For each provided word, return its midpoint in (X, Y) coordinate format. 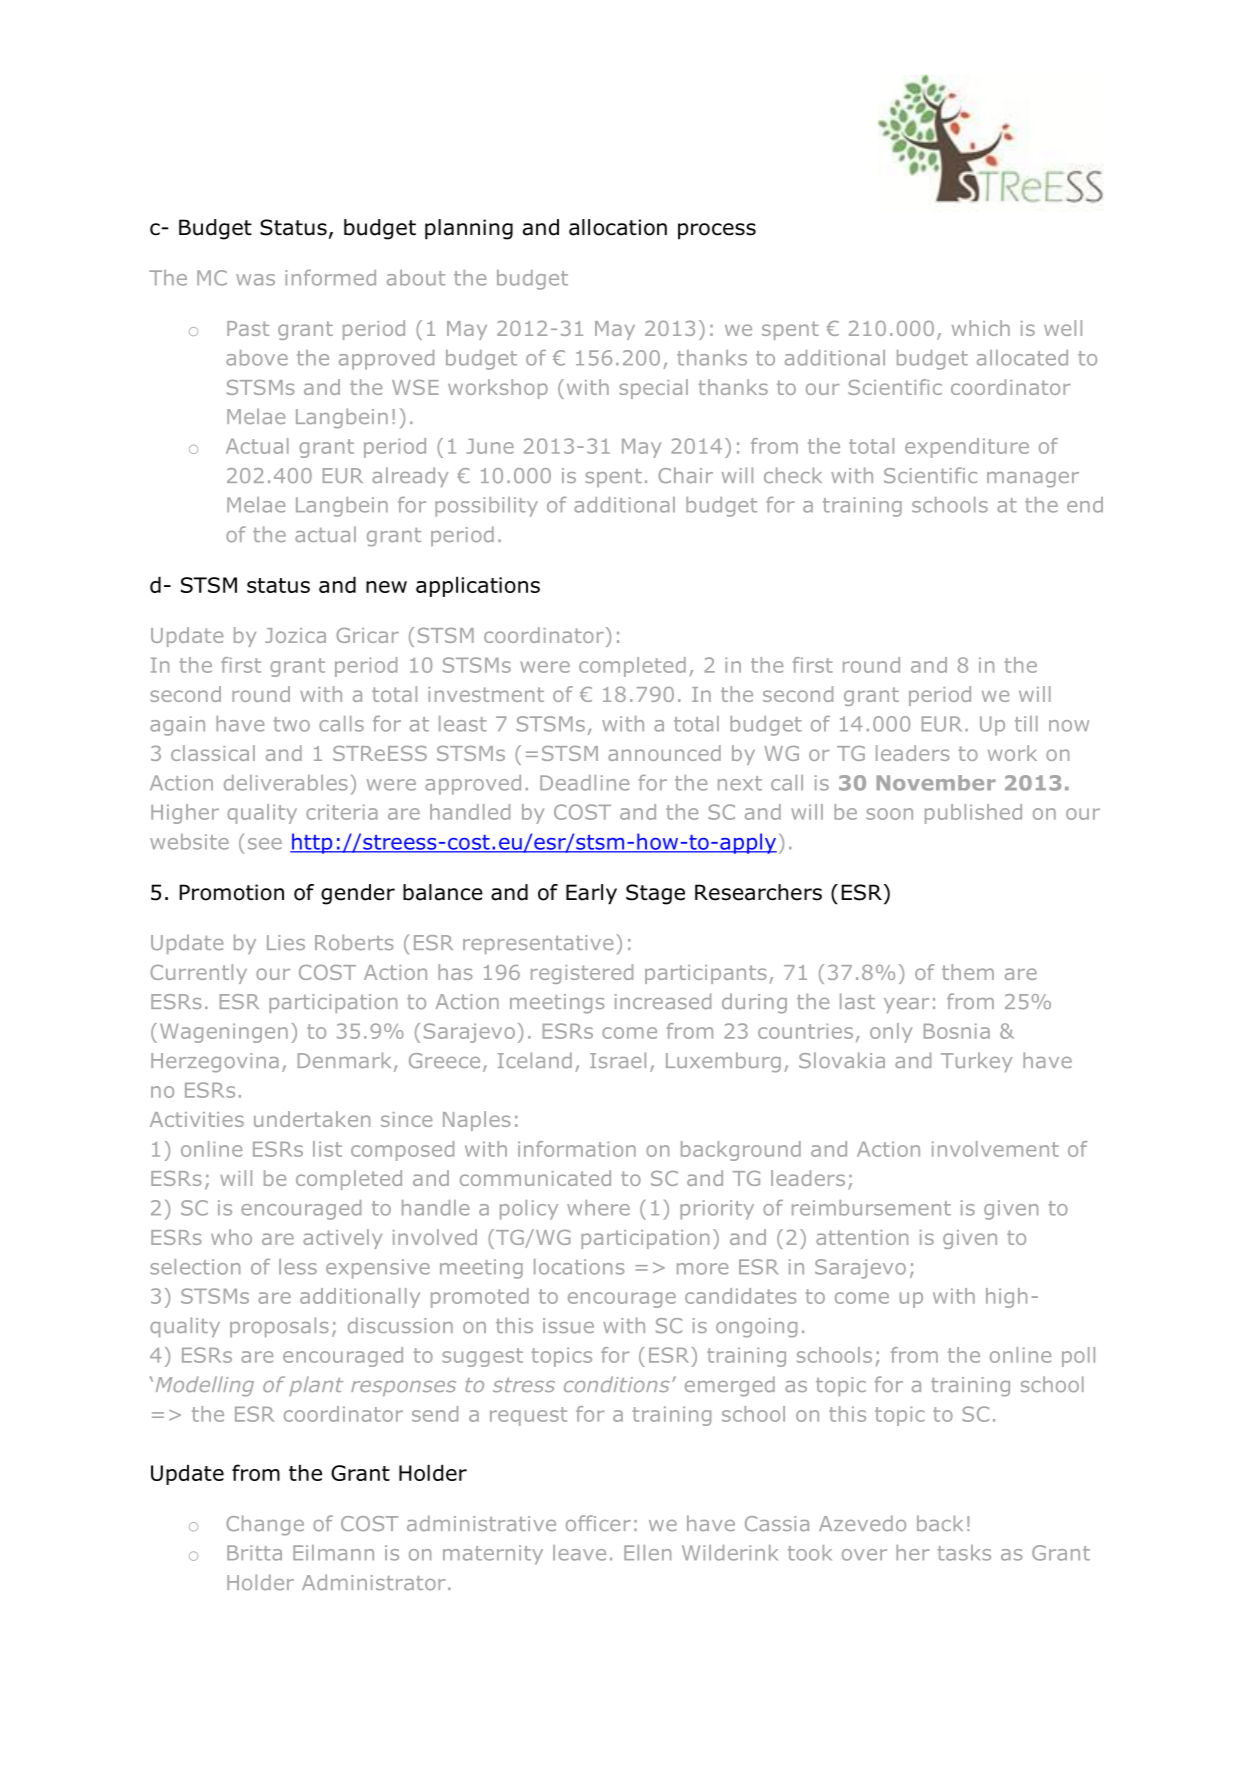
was (255, 280)
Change (265, 1525)
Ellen (647, 1553)
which (981, 328)
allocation (618, 227)
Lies (286, 942)
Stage (655, 894)
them (968, 972)
